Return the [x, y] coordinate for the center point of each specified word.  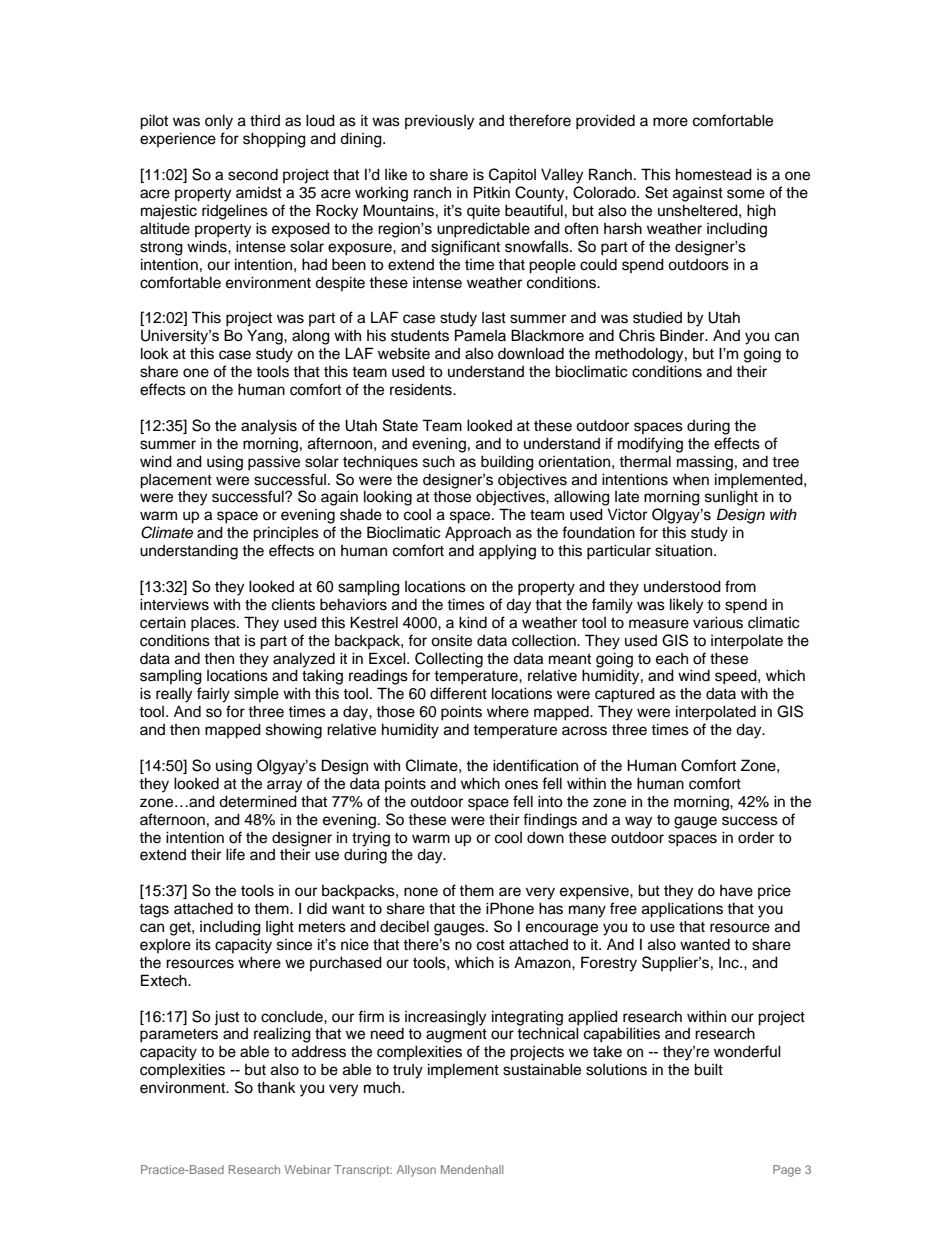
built [708, 1069]
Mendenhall [472, 1169]
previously [439, 122]
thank [276, 1087]
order [756, 838]
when [691, 479]
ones [521, 785]
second [253, 175]
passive [274, 463]
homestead [714, 174]
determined [258, 801]
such [439, 461]
